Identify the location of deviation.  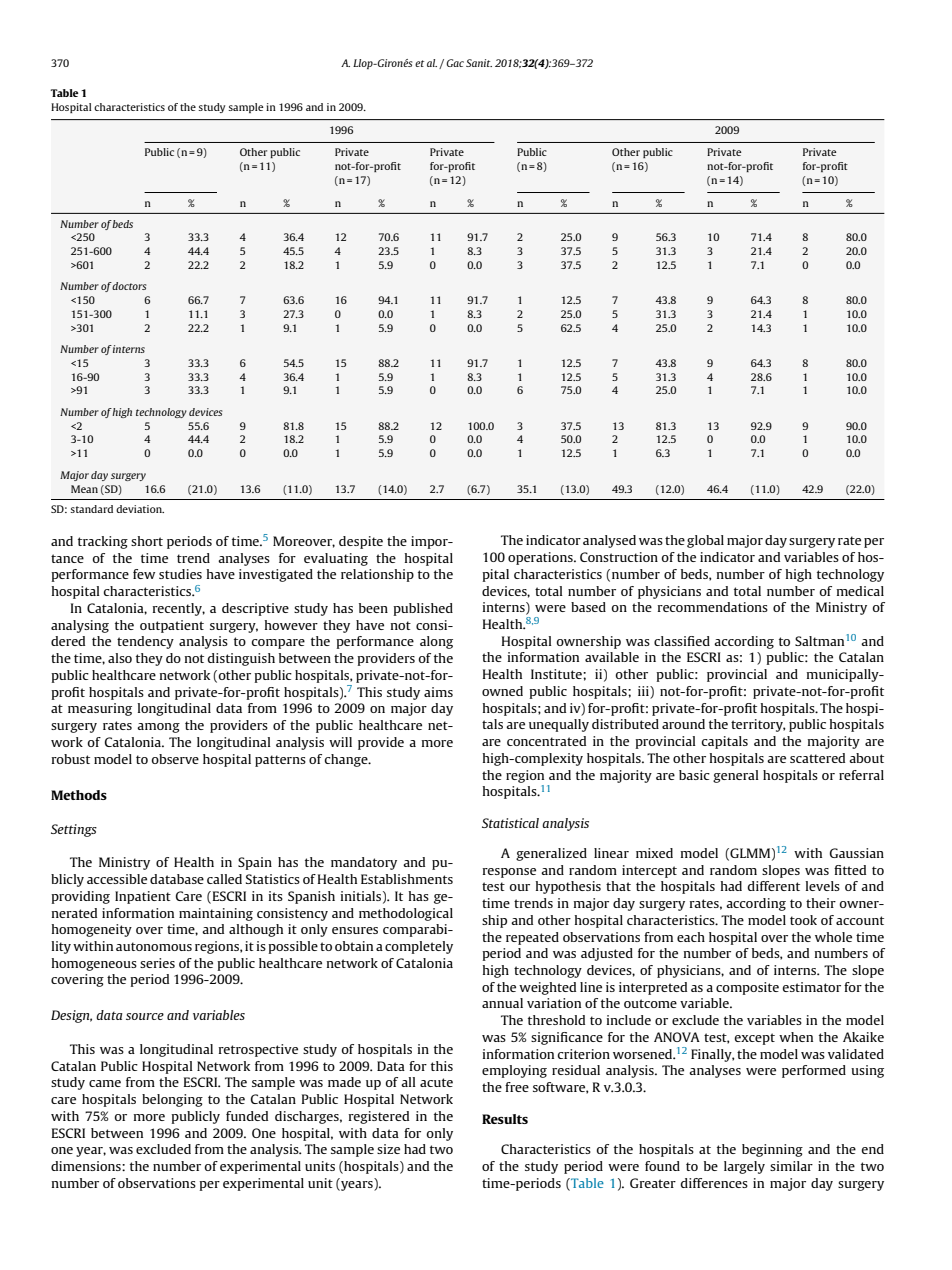
(140, 509).
